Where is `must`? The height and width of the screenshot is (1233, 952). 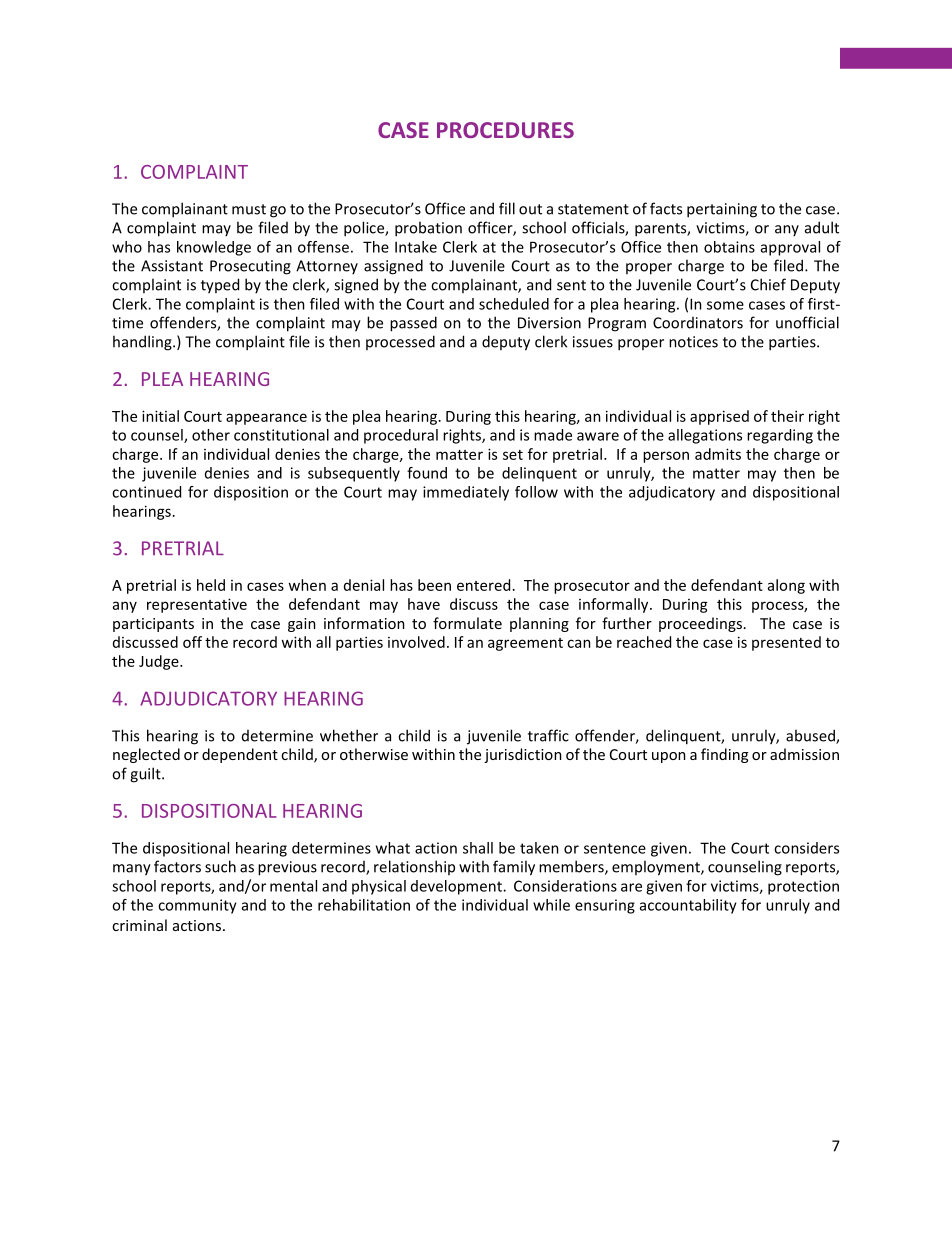
must is located at coordinates (249, 209).
